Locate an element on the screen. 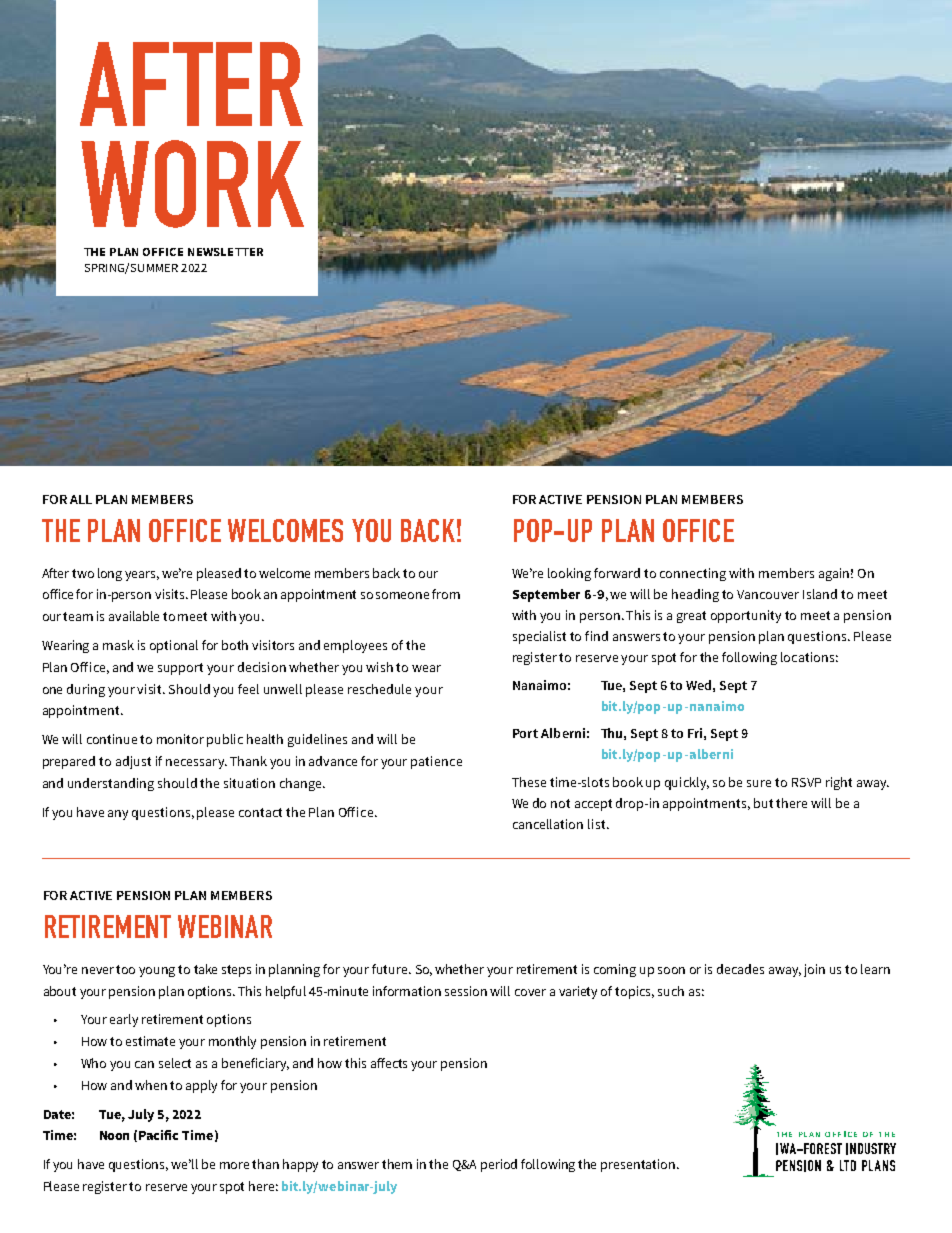  WORK is located at coordinates (192, 184).
